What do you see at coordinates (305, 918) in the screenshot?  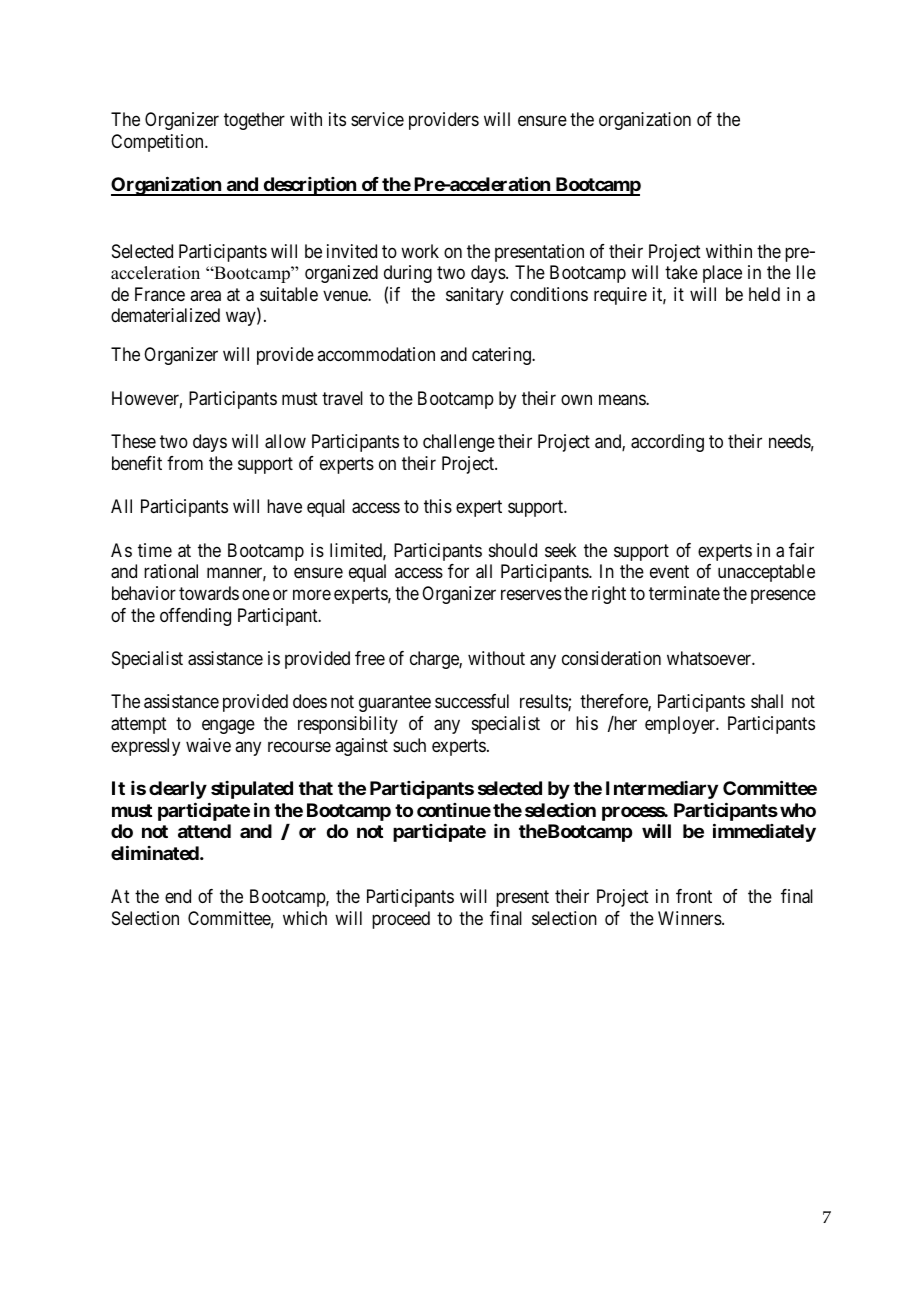 I see `which` at bounding box center [305, 918].
